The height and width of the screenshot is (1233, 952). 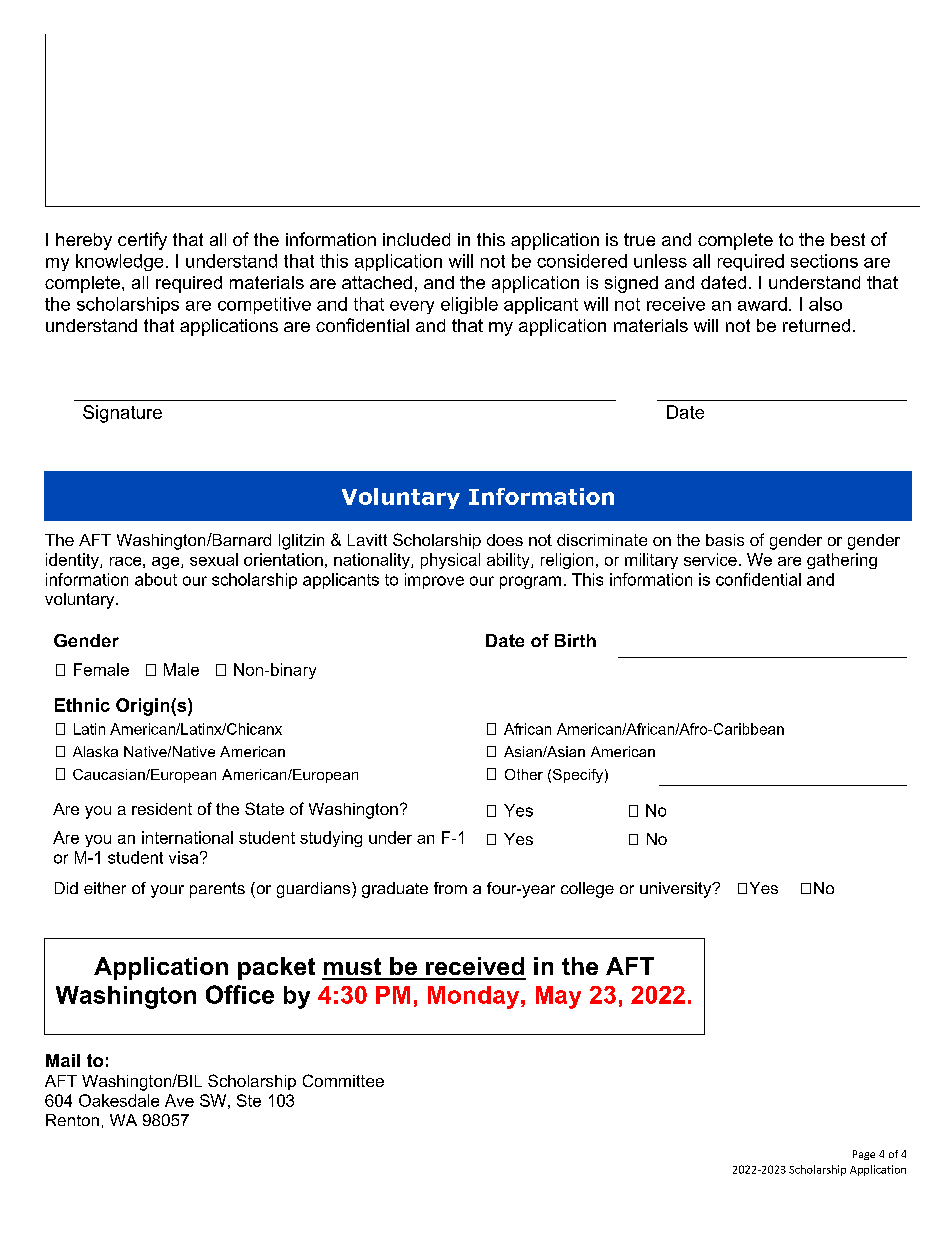 I want to click on physical, so click(x=450, y=561).
